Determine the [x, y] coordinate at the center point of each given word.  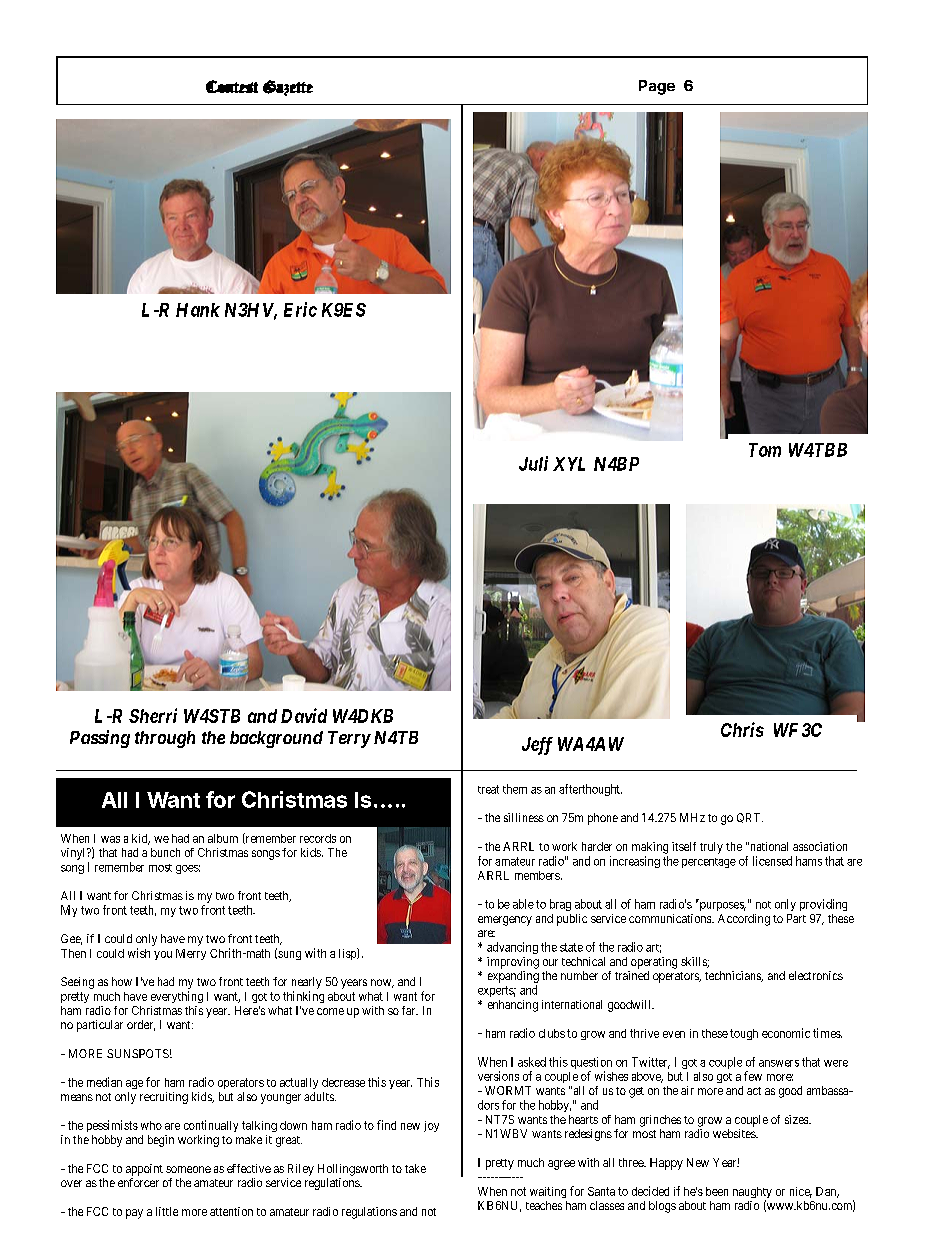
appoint [144, 1170]
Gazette [288, 88]
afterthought [590, 790]
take [415, 1168]
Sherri [153, 715]
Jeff [537, 746]
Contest [232, 86]
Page [657, 87]
